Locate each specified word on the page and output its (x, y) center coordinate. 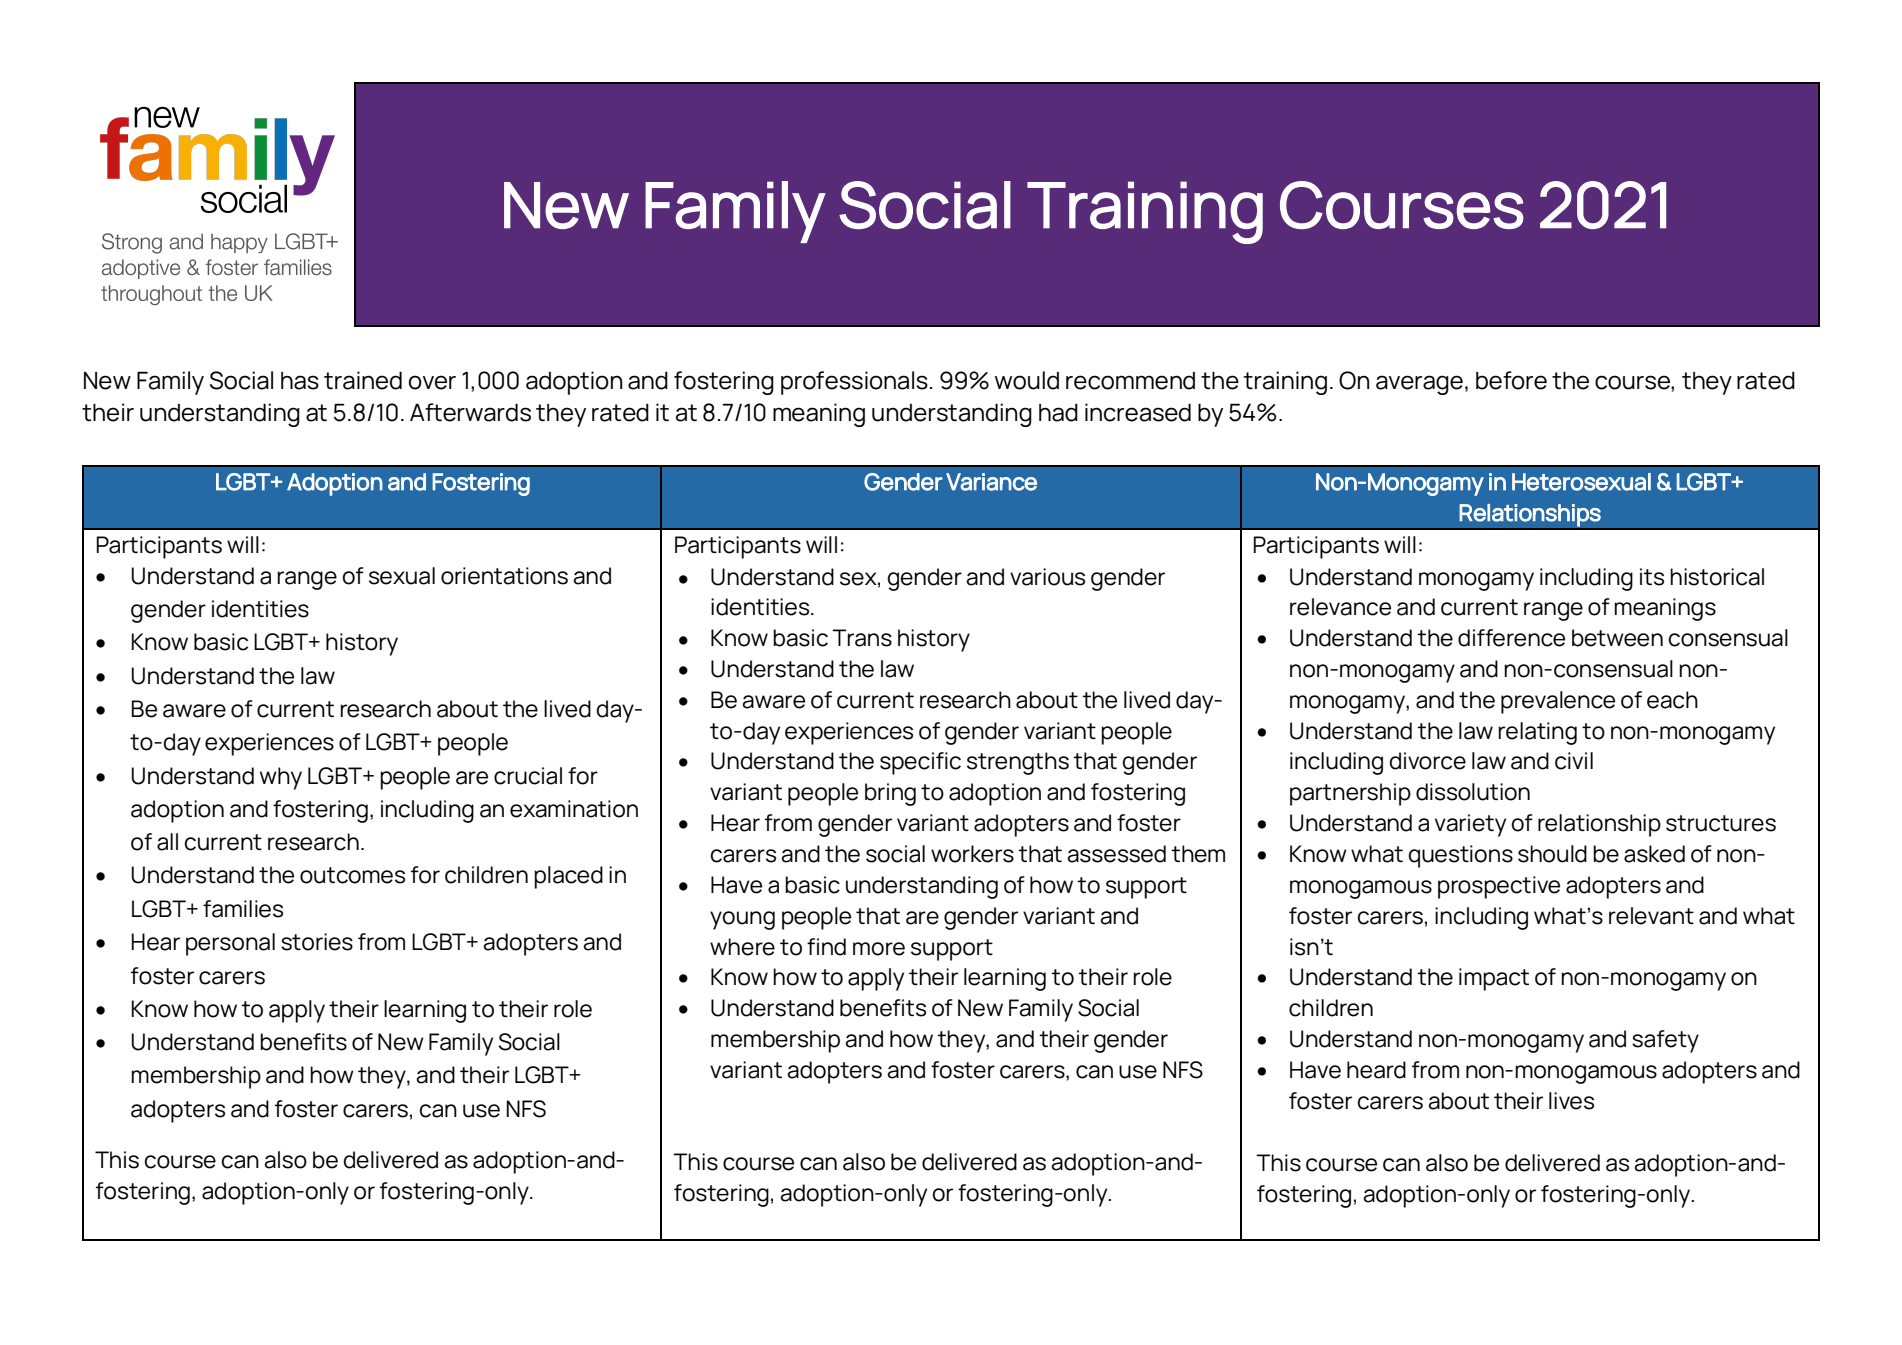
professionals (854, 383)
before (1511, 380)
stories (317, 942)
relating (1537, 733)
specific (920, 763)
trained (363, 380)
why (281, 778)
